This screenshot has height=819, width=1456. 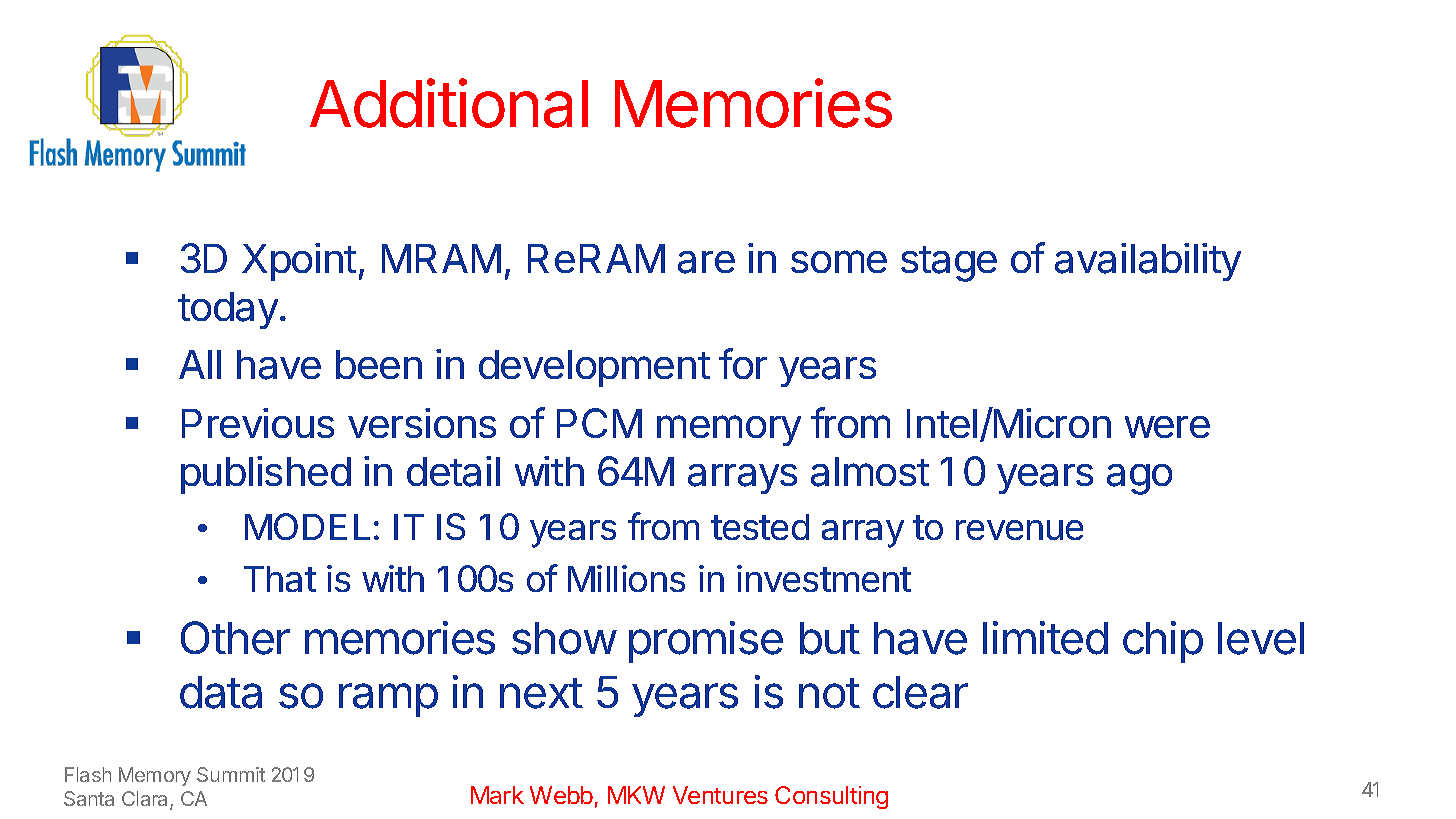 I want to click on MKW, so click(x=636, y=795).
